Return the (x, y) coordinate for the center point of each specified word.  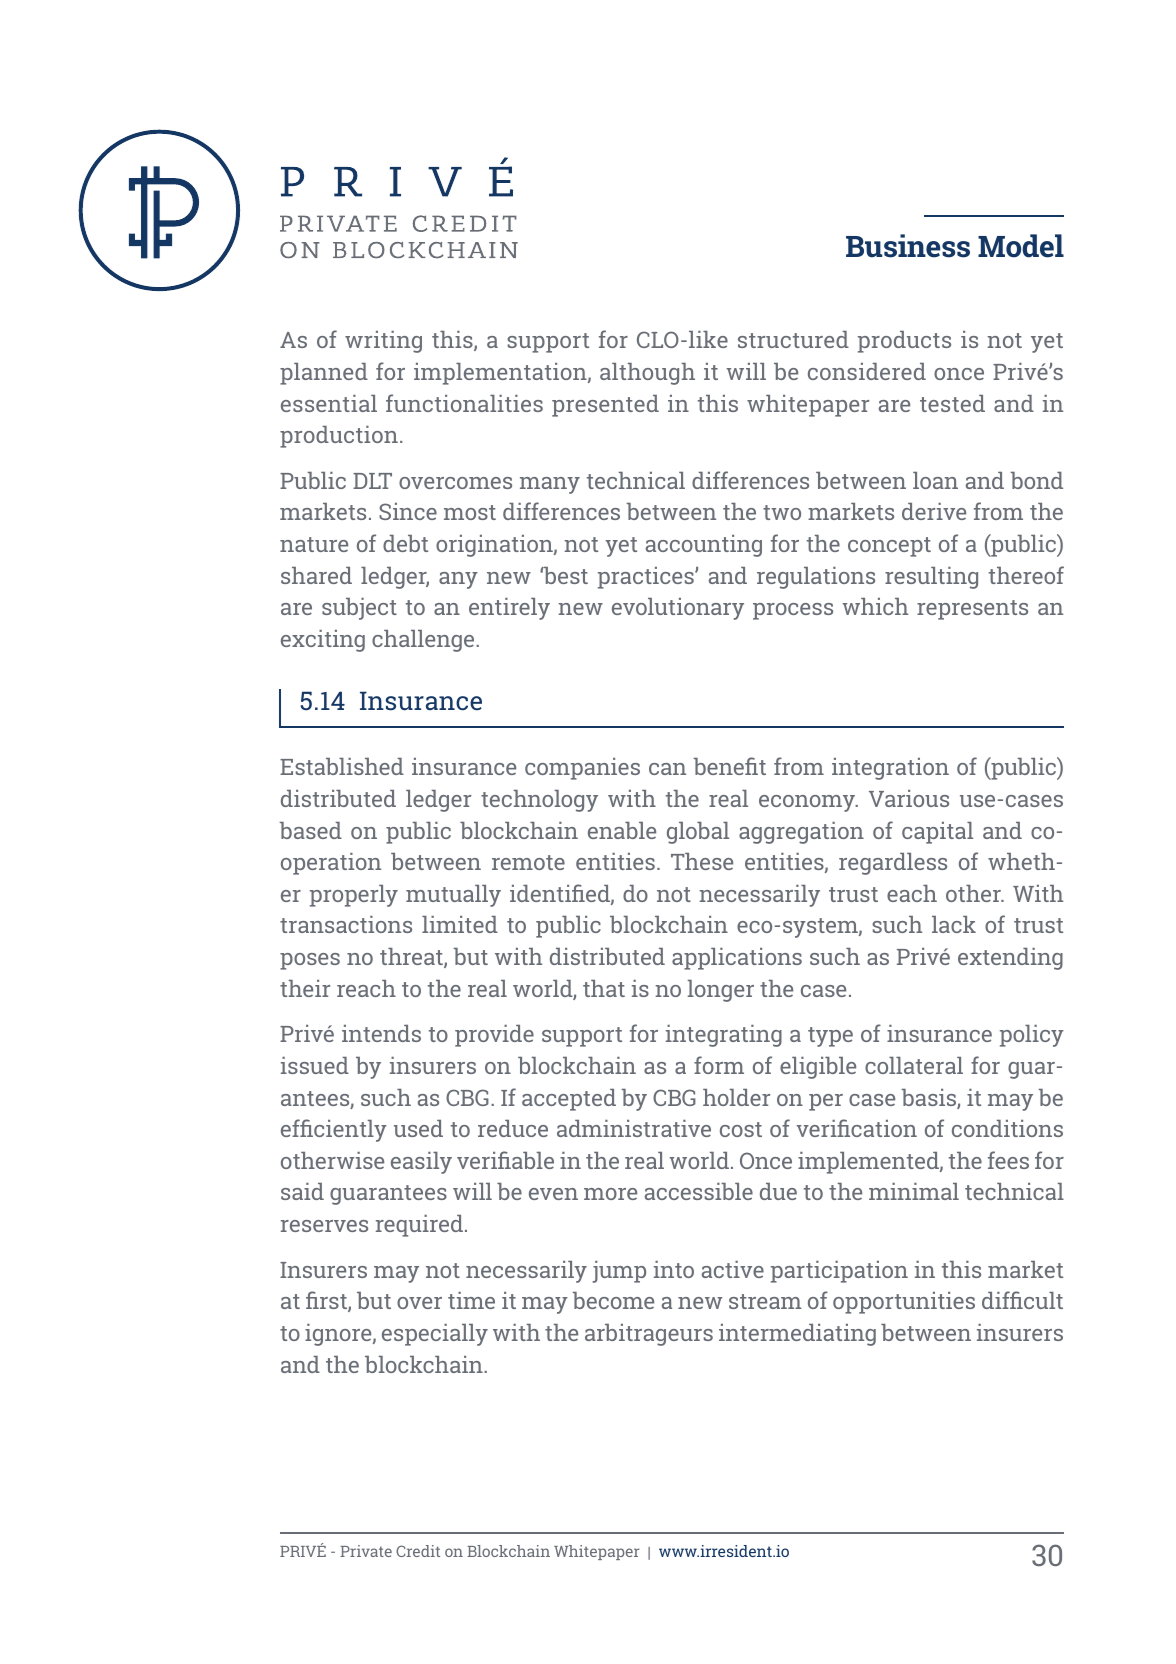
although (647, 374)
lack (954, 924)
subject (359, 609)
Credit (418, 1551)
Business (908, 246)
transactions (346, 924)
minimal (914, 1191)
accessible (699, 1191)
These (702, 861)
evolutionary (678, 609)
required (419, 1226)
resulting (931, 578)
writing (383, 342)
